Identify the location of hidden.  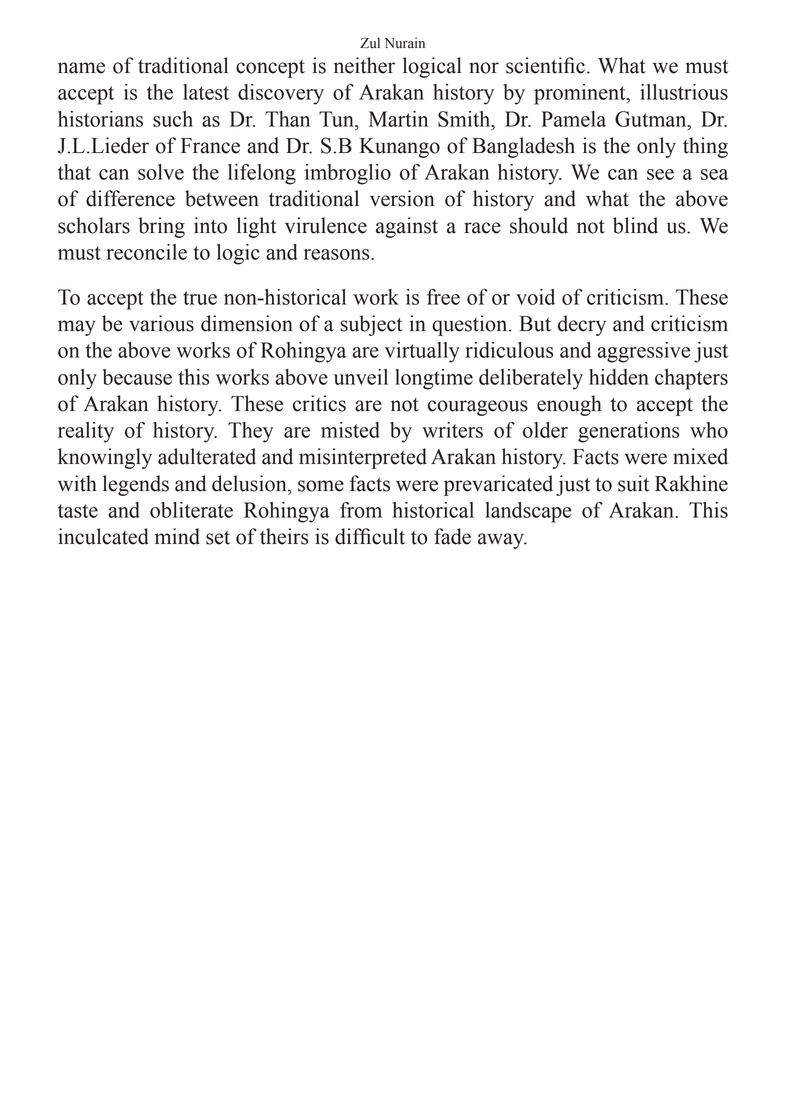
(619, 377).
